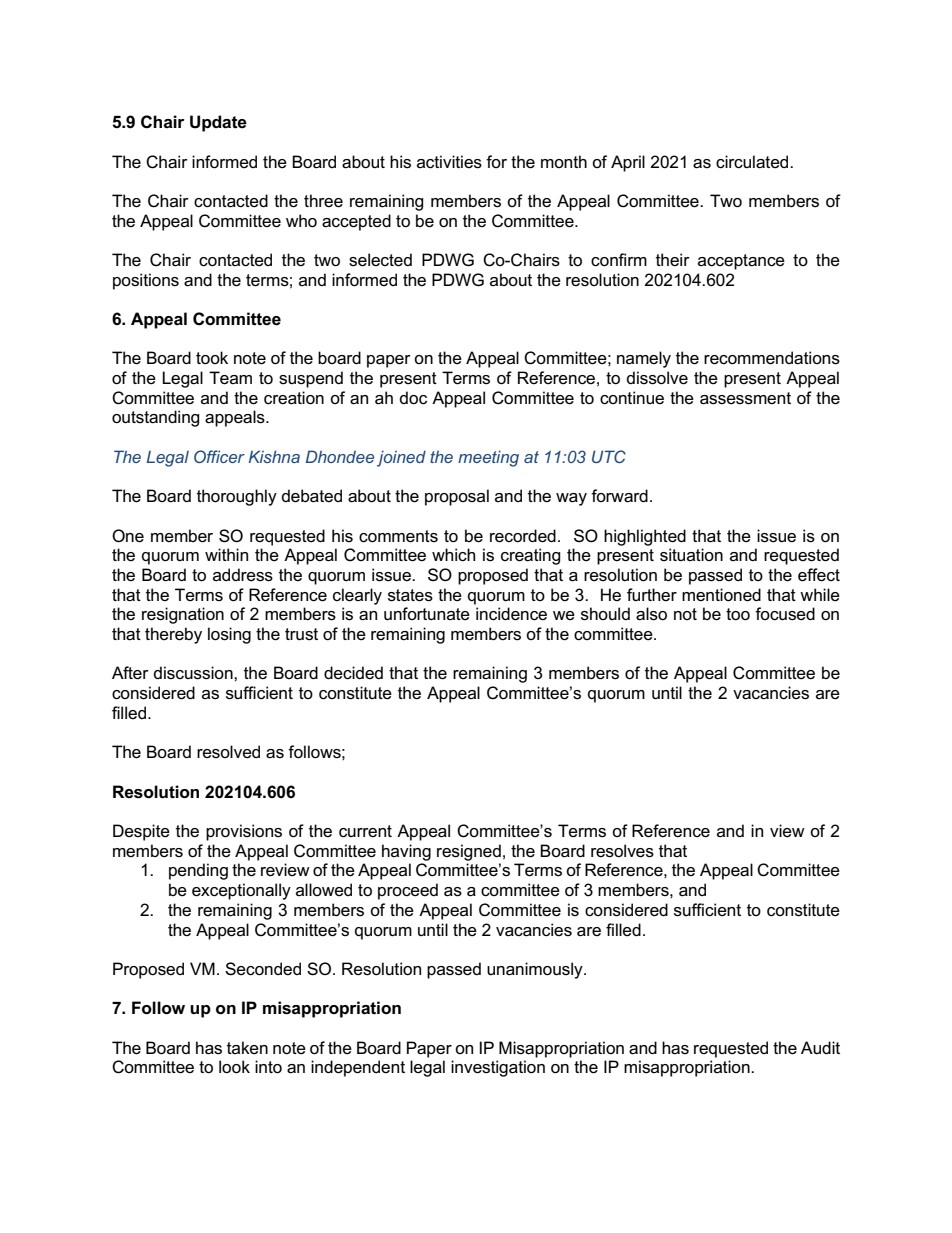  Describe the element at coordinates (218, 123) in the image. I see `Update` at that location.
